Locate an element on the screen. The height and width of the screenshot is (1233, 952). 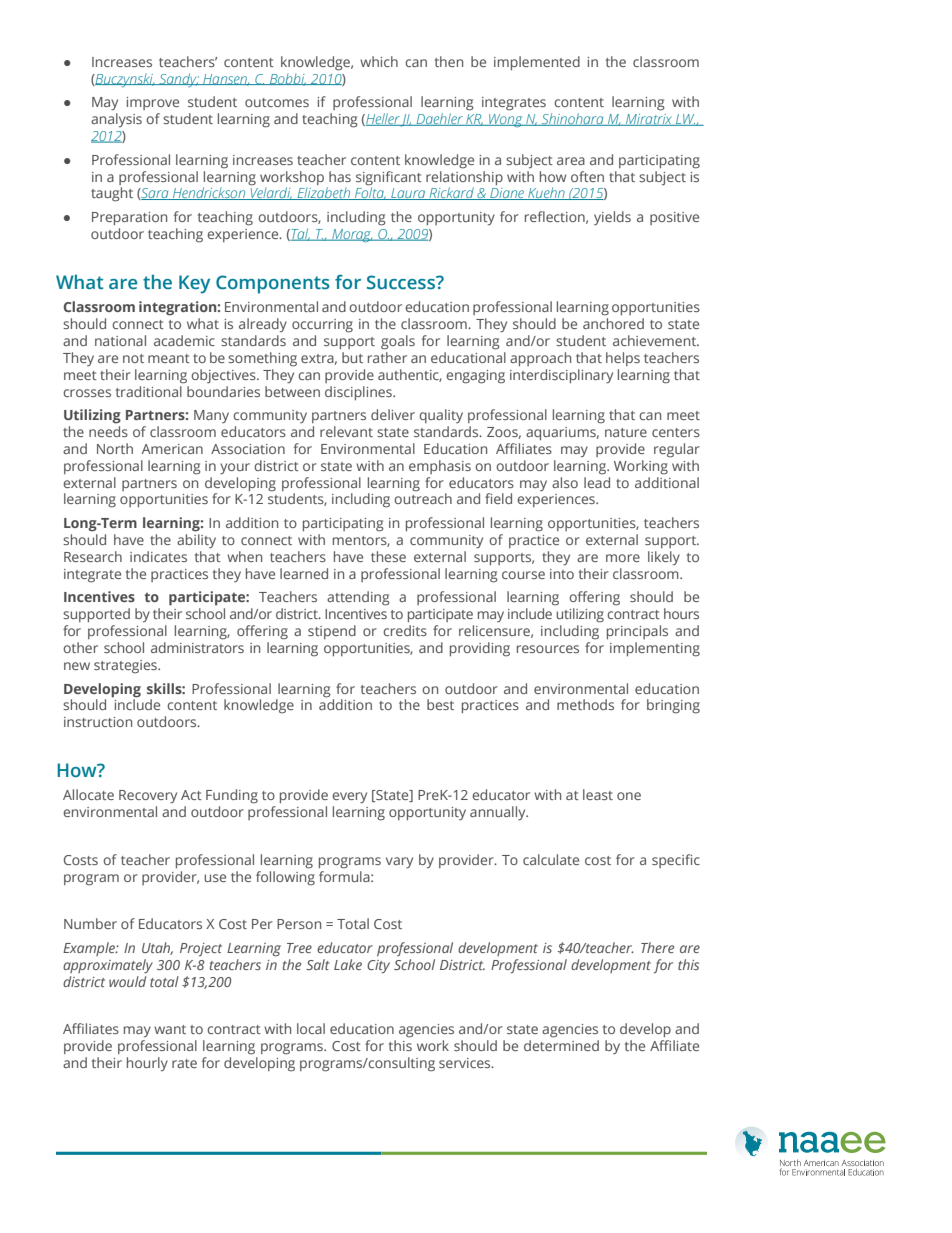
Heller is located at coordinates (382, 119).
